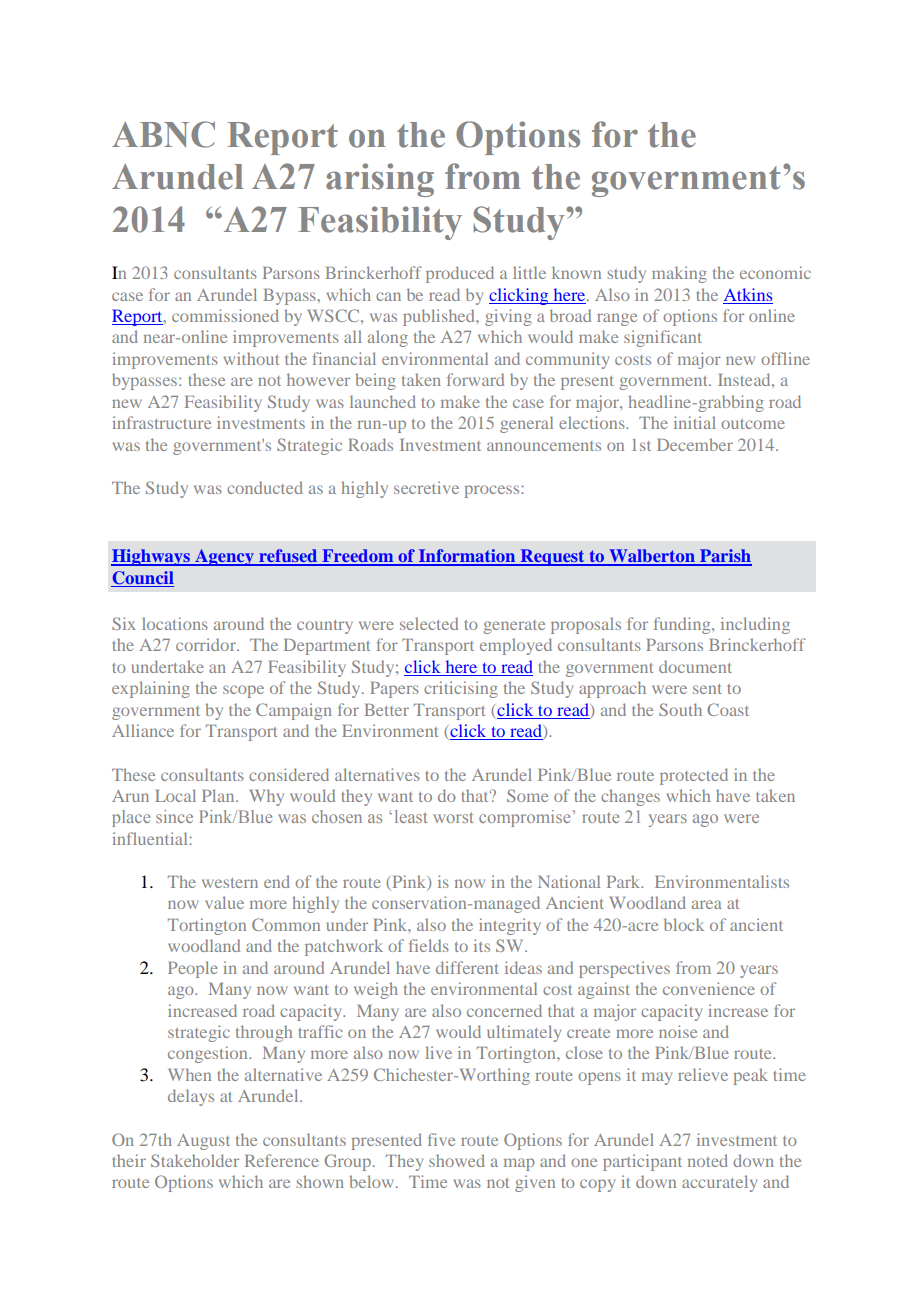 This document has width=924, height=1308. What do you see at coordinates (225, 315) in the document?
I see `commissioned` at bounding box center [225, 315].
